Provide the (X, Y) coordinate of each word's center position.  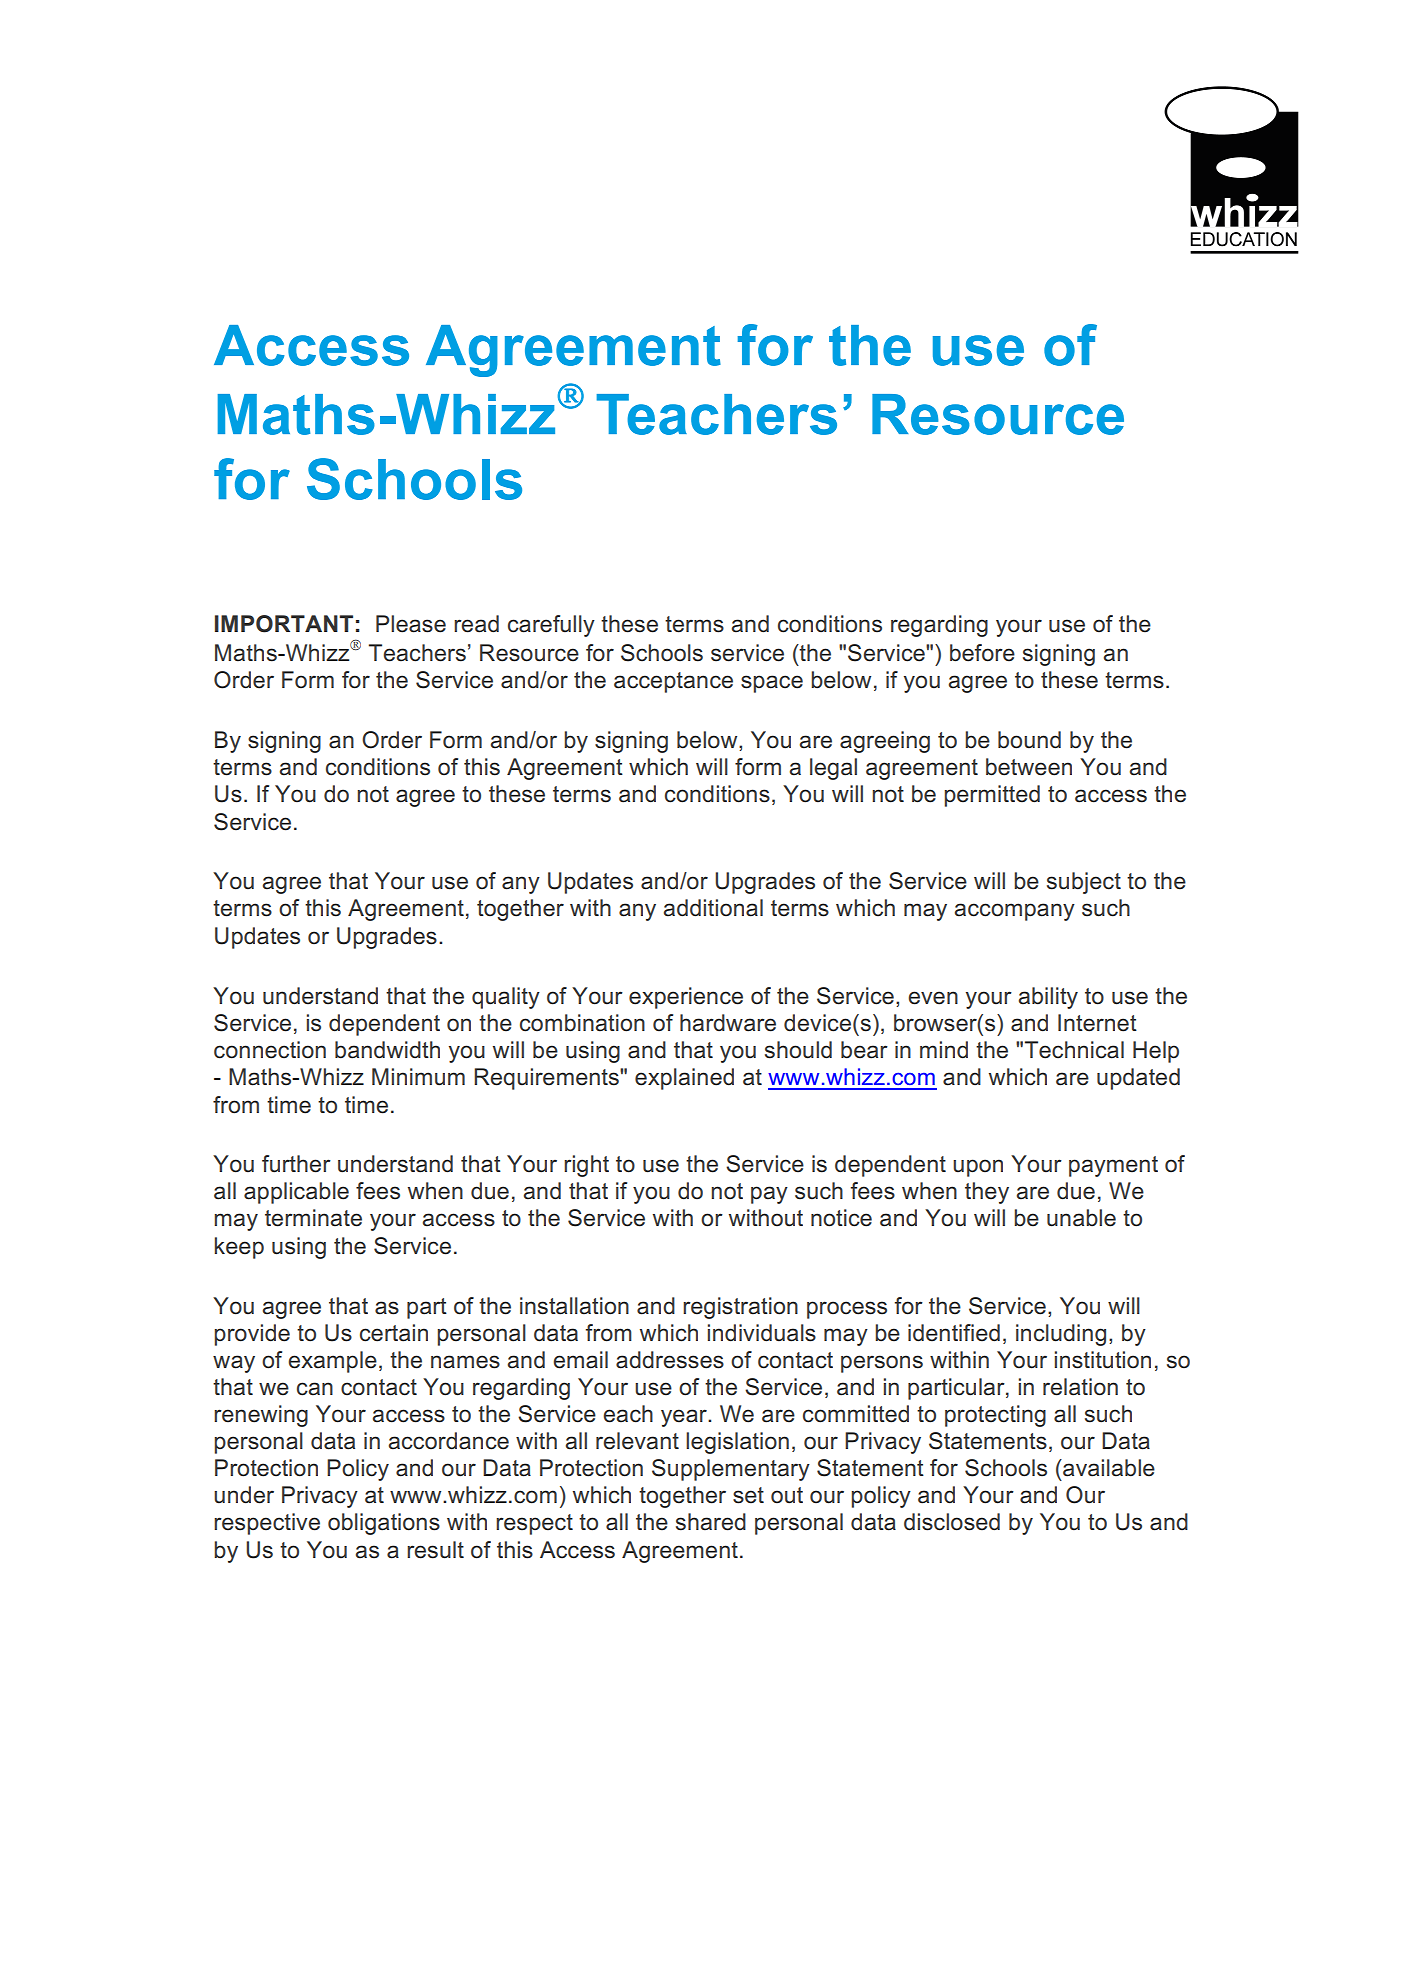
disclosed (952, 1522)
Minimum (418, 1077)
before (982, 653)
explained (684, 1079)
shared (711, 1522)
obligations (384, 1524)
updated (1138, 1079)
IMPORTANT (284, 624)
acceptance (673, 682)
